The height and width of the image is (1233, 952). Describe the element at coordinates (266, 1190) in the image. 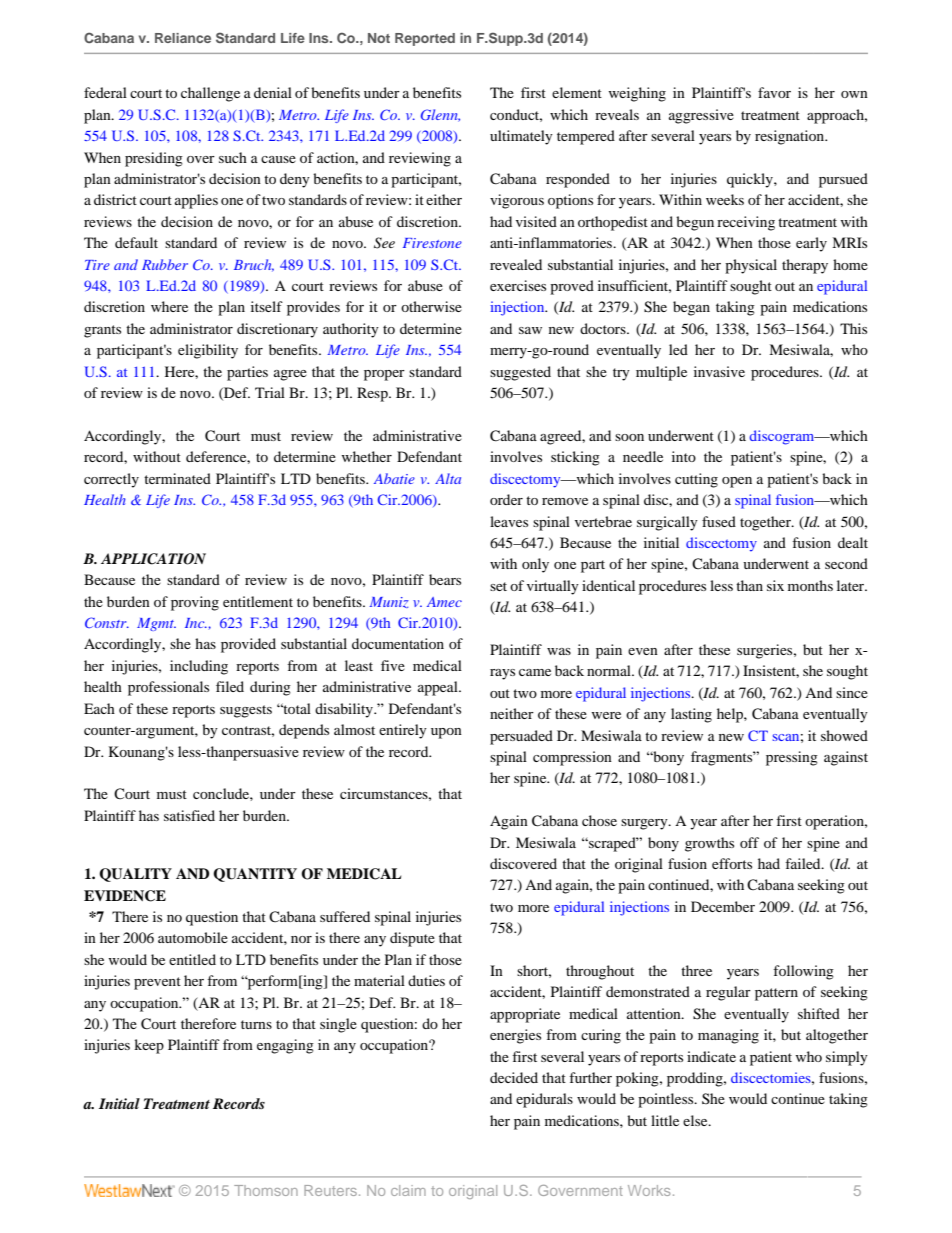

I see `Thomson` at that location.
